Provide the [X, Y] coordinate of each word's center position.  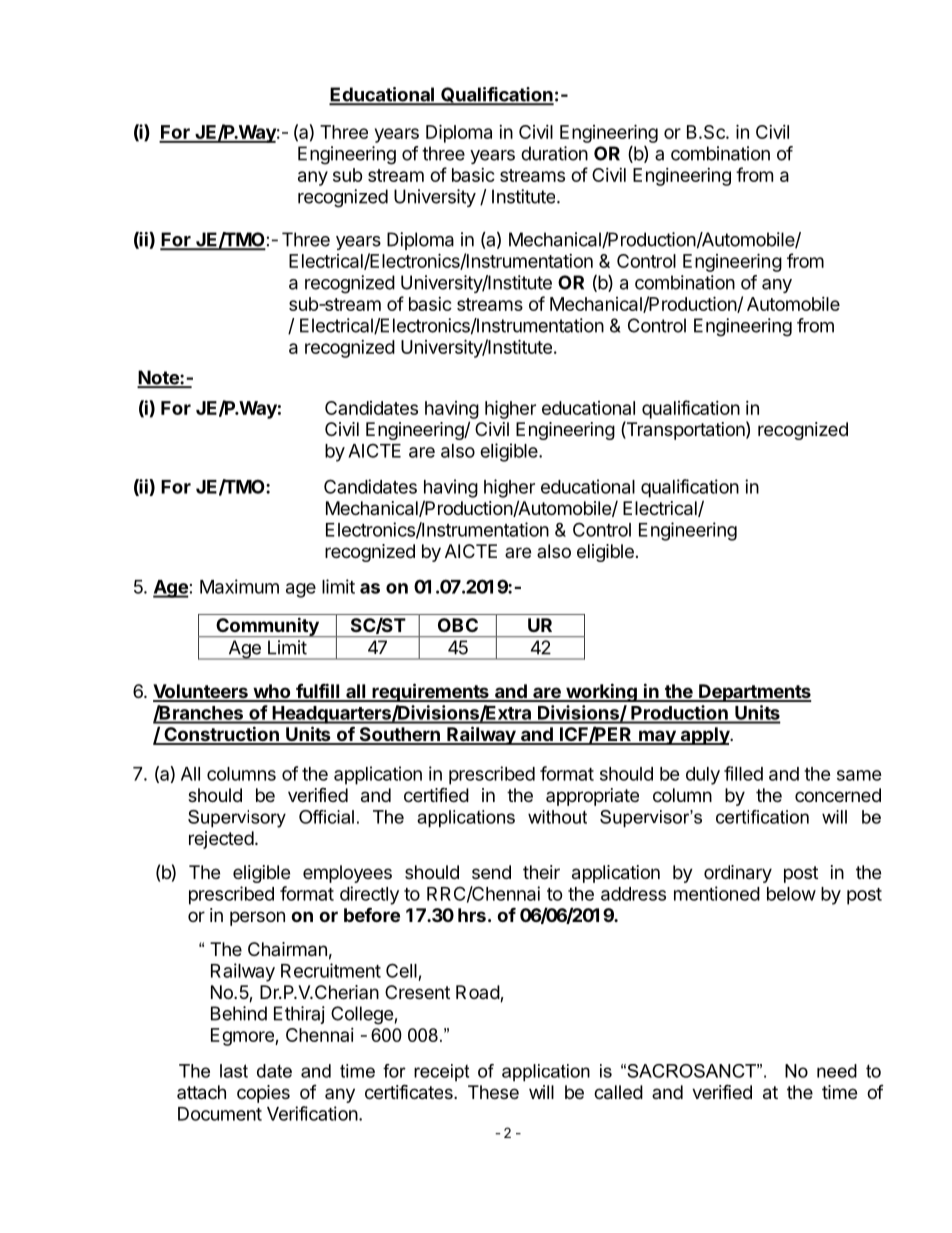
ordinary [738, 874]
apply [705, 736]
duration [554, 153]
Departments [754, 693]
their [541, 872]
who [272, 692]
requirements [430, 692]
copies [263, 1094]
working [601, 692]
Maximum [239, 586]
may [657, 737]
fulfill [318, 692]
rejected [221, 840]
